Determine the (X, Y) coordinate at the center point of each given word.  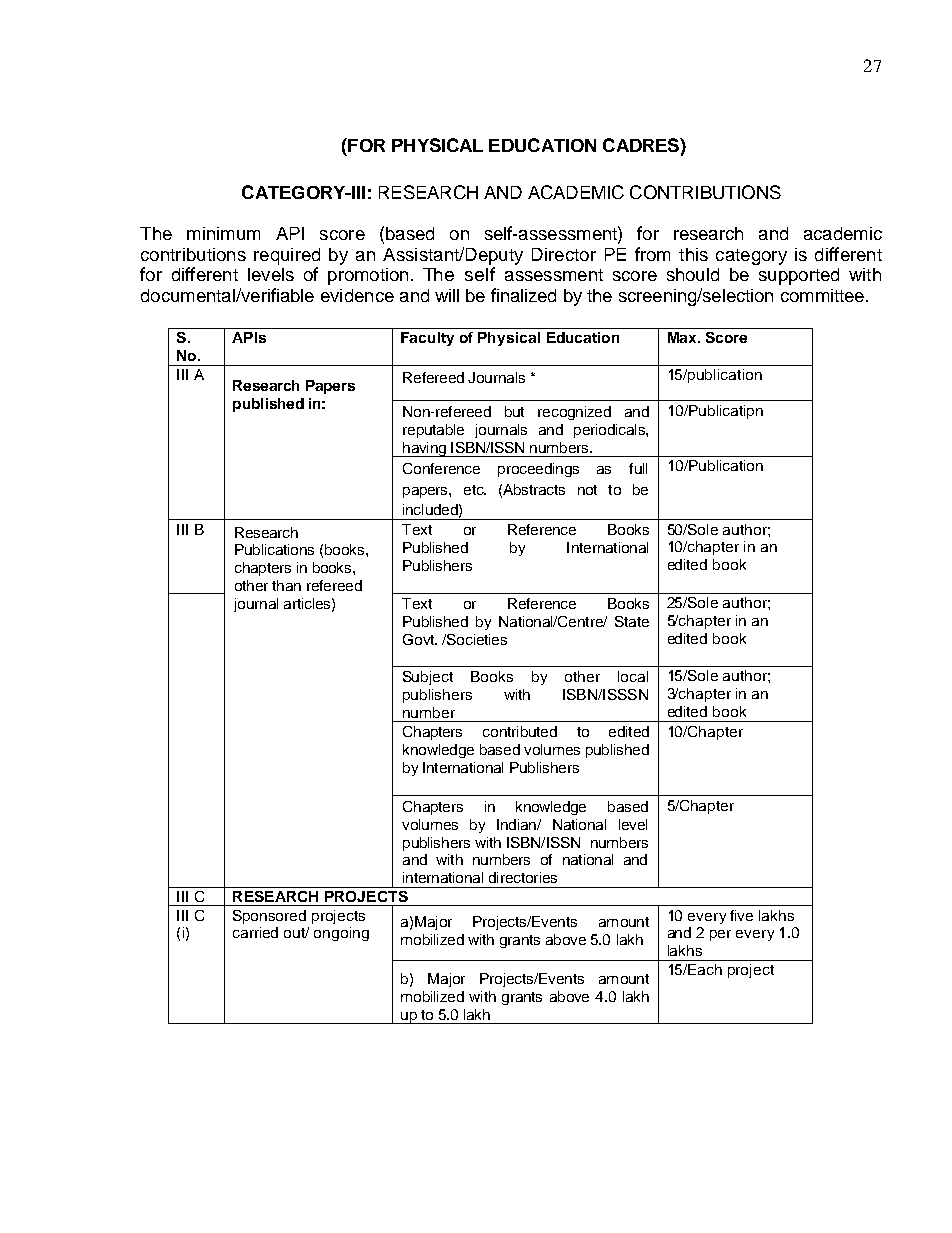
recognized (574, 413)
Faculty (427, 339)
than (286, 585)
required (287, 256)
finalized (523, 295)
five (741, 915)
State (632, 621)
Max (683, 337)
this (693, 254)
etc (475, 490)
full (638, 468)
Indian (517, 824)
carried (255, 932)
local (633, 676)
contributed (520, 731)
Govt (419, 639)
